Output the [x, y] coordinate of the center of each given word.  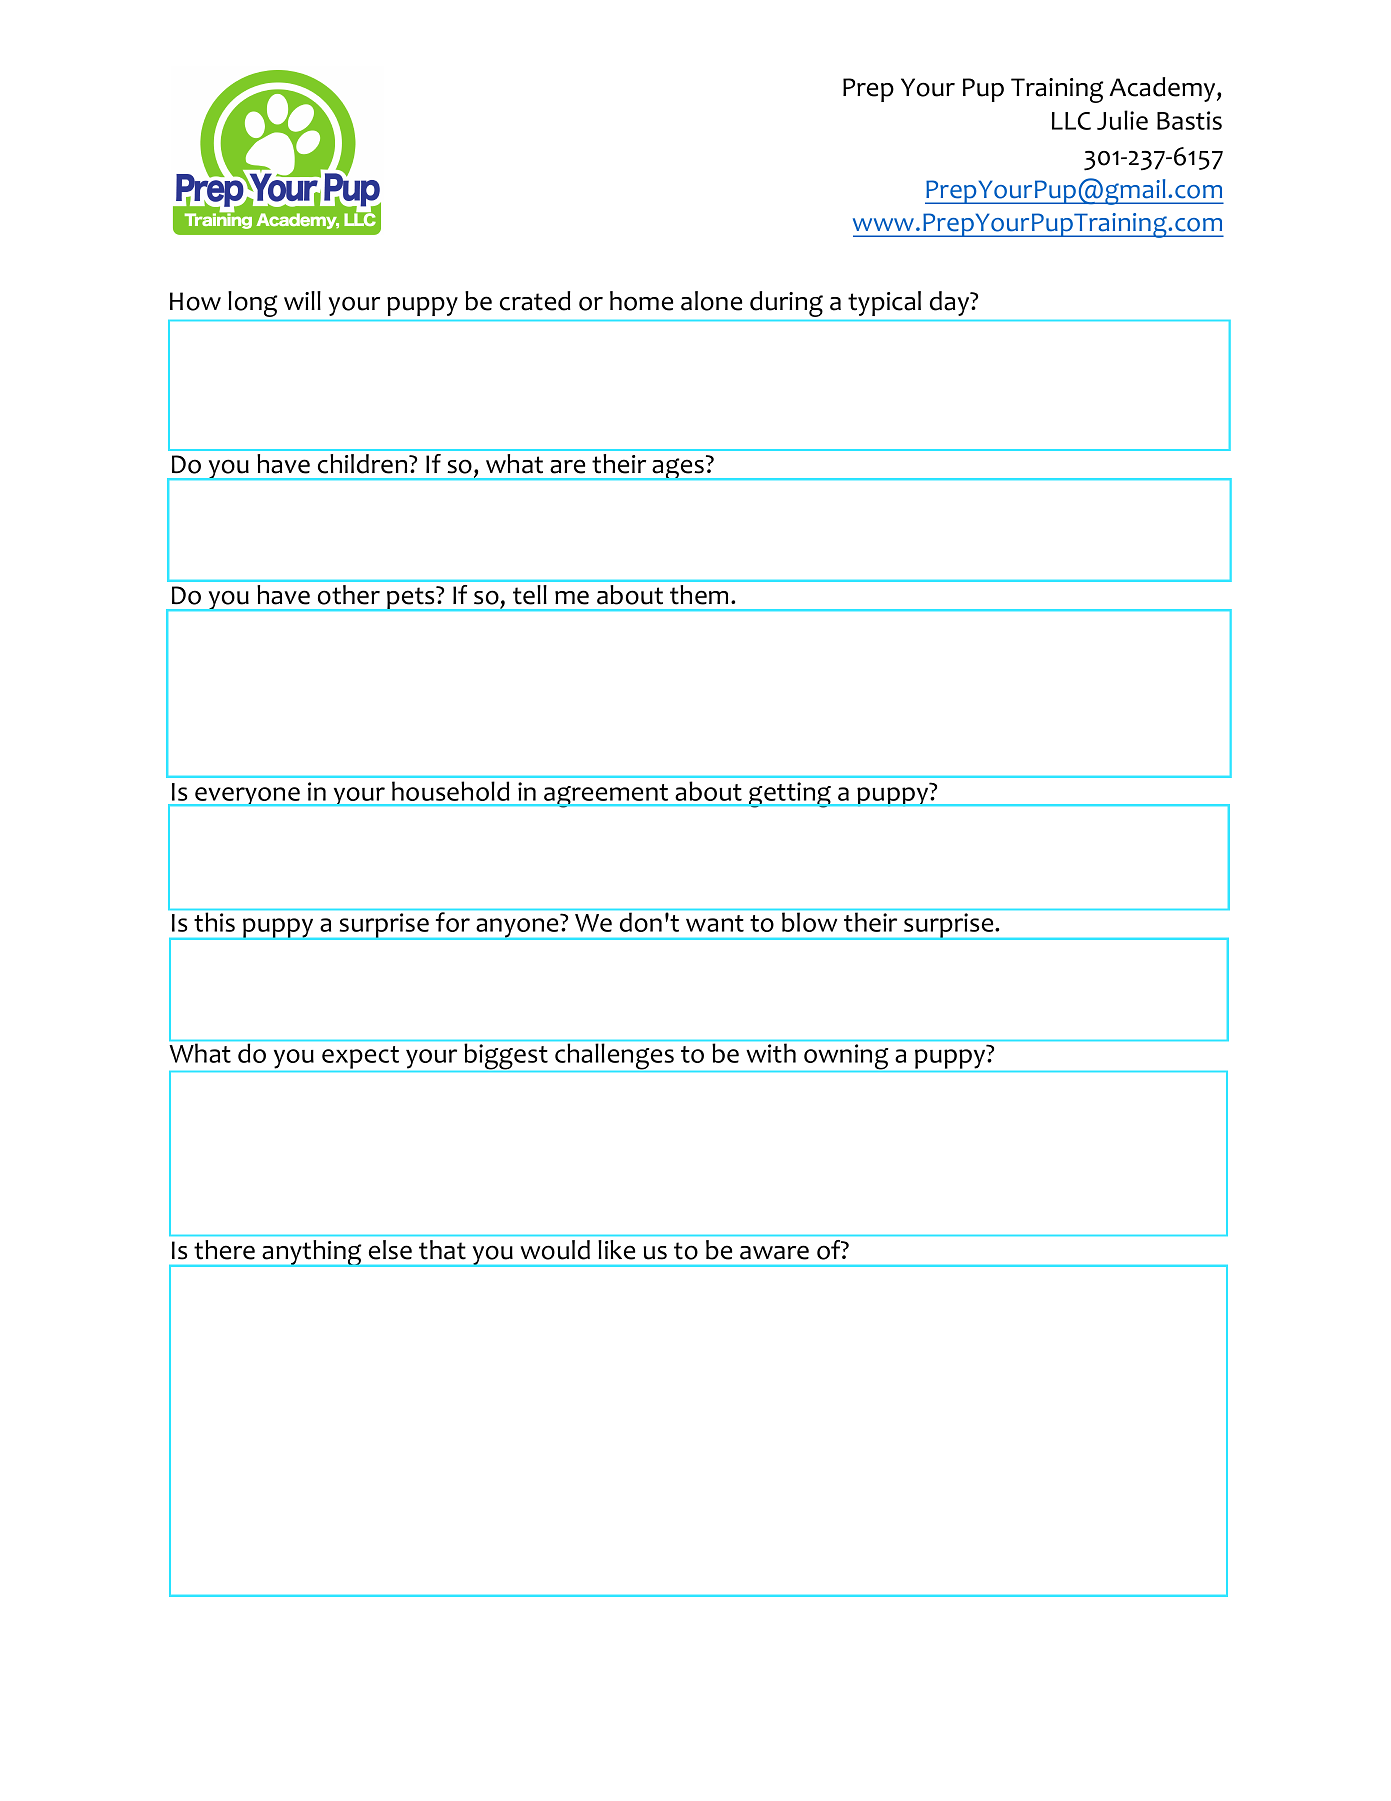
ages [678, 469]
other [349, 595]
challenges [614, 1056]
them [699, 595]
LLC [1071, 121]
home [641, 301]
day [951, 303]
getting [790, 795]
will [302, 300]
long [253, 304]
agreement [606, 796]
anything [312, 1253]
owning [846, 1057]
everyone [247, 796]
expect [360, 1057]
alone [711, 301]
